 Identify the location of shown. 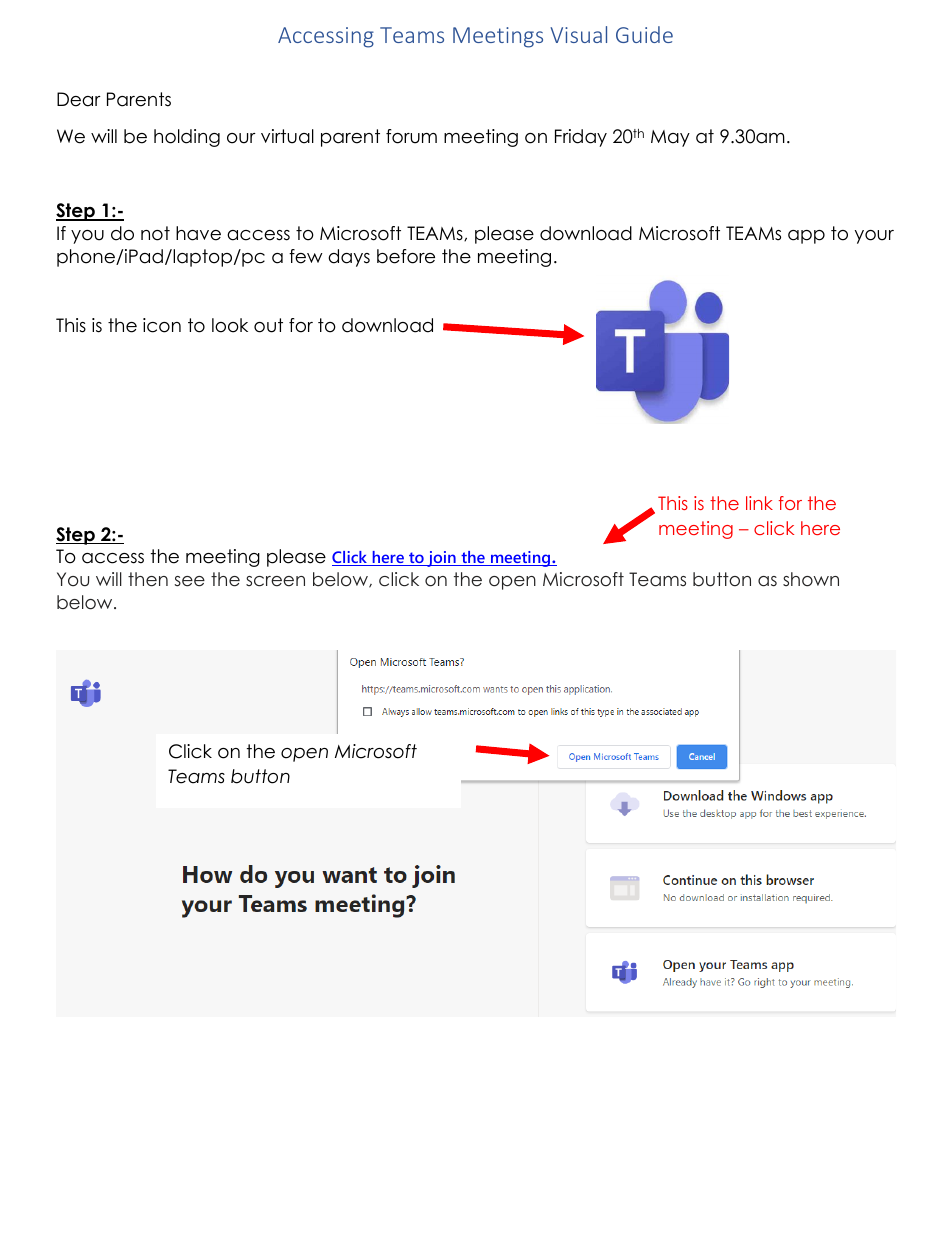
(811, 579).
